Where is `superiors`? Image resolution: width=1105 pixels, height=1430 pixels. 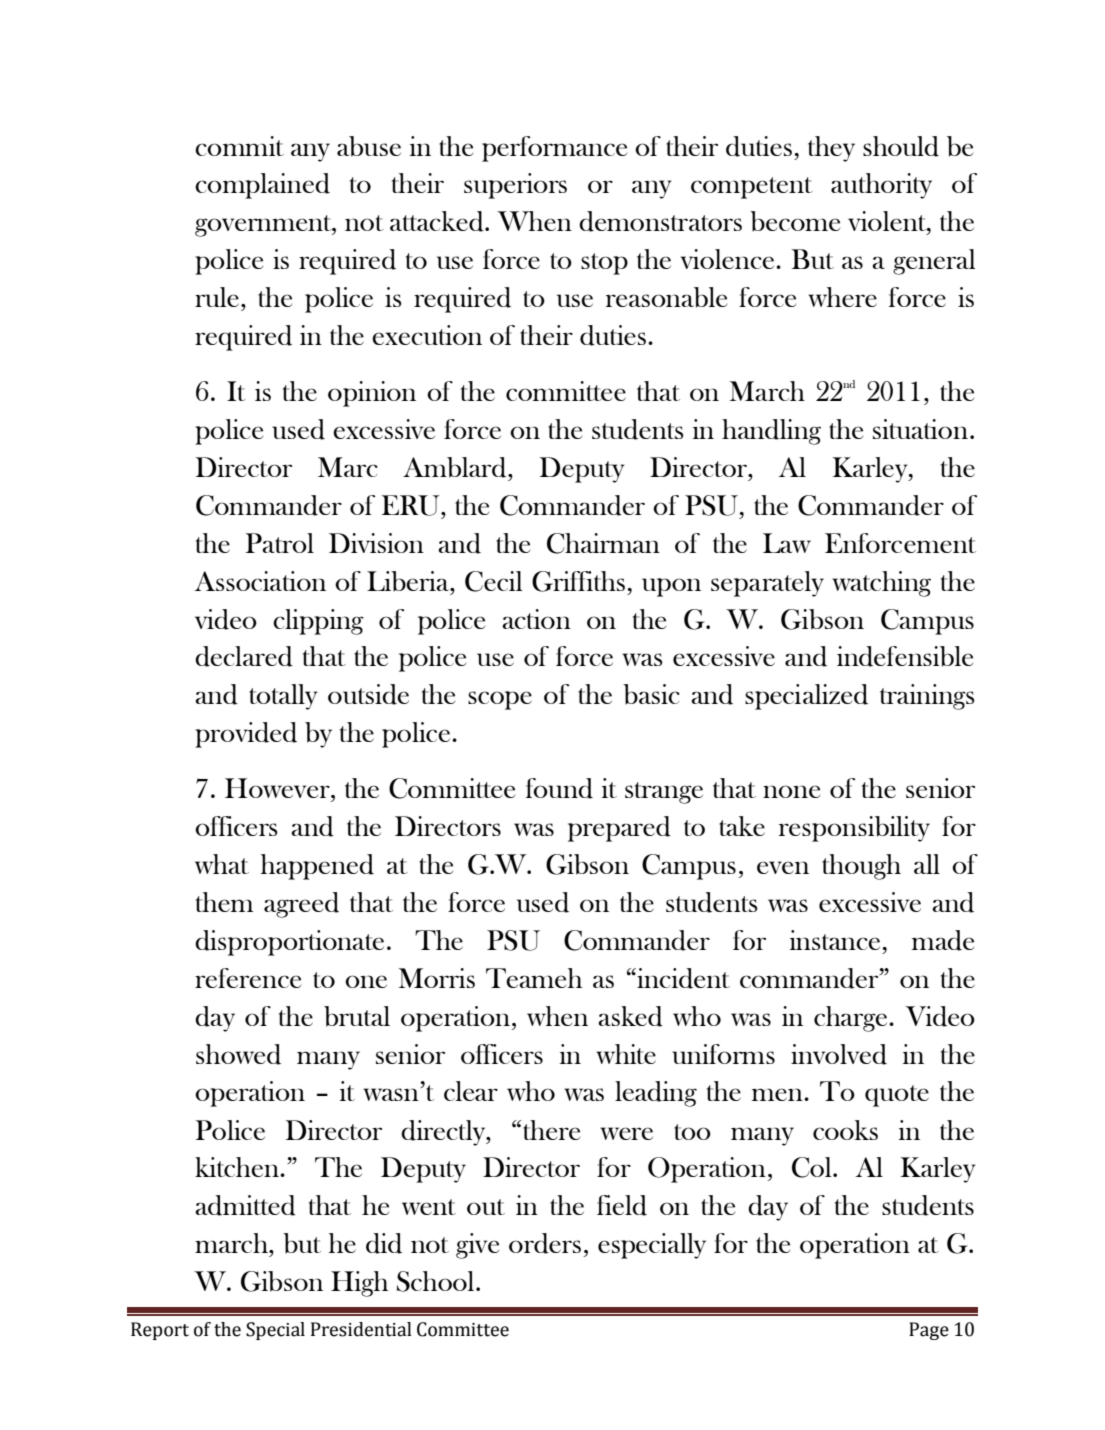
superiors is located at coordinates (515, 186).
